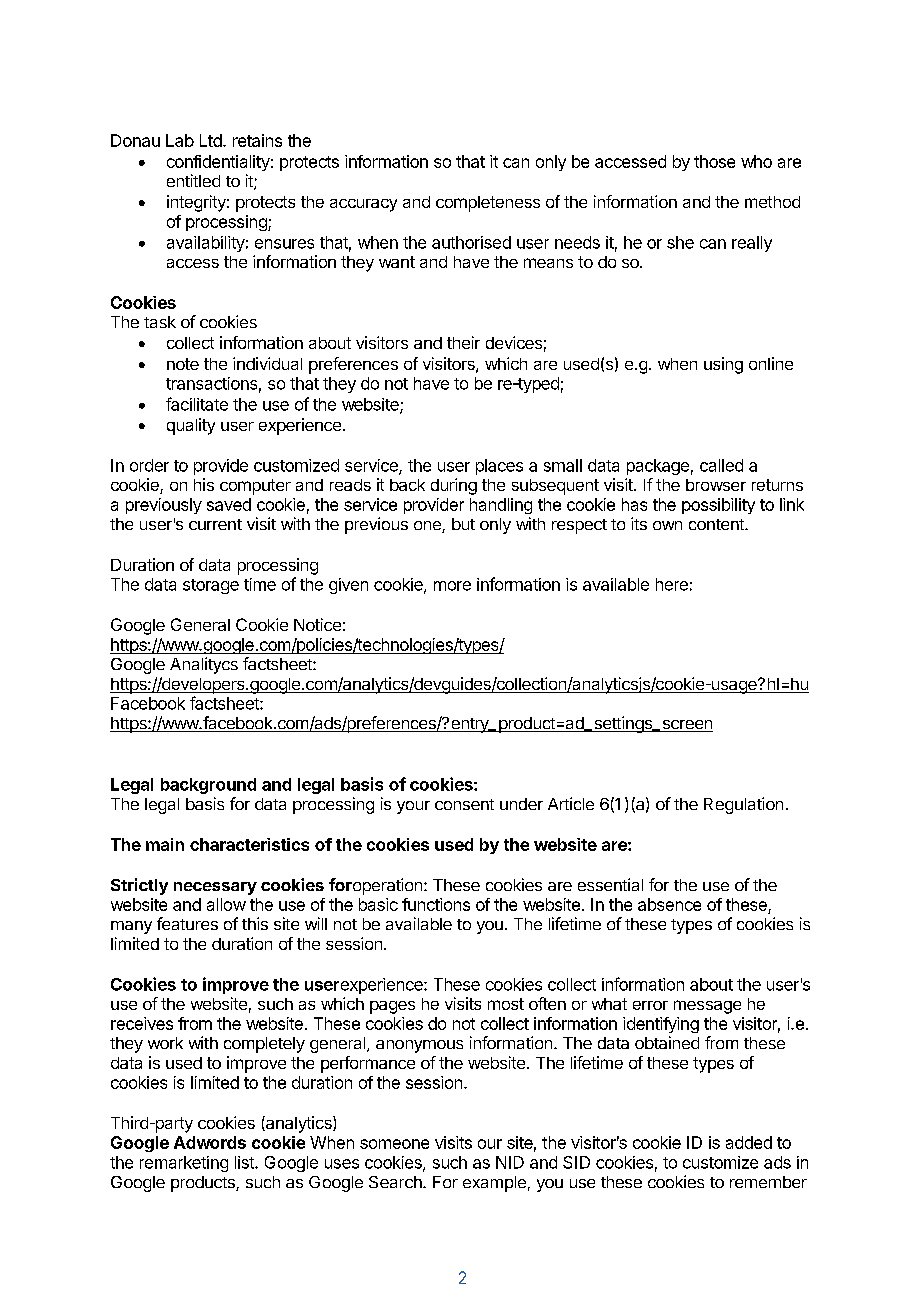 The height and width of the page is (1307, 924). What do you see at coordinates (488, 204) in the page?
I see `completeness` at bounding box center [488, 204].
